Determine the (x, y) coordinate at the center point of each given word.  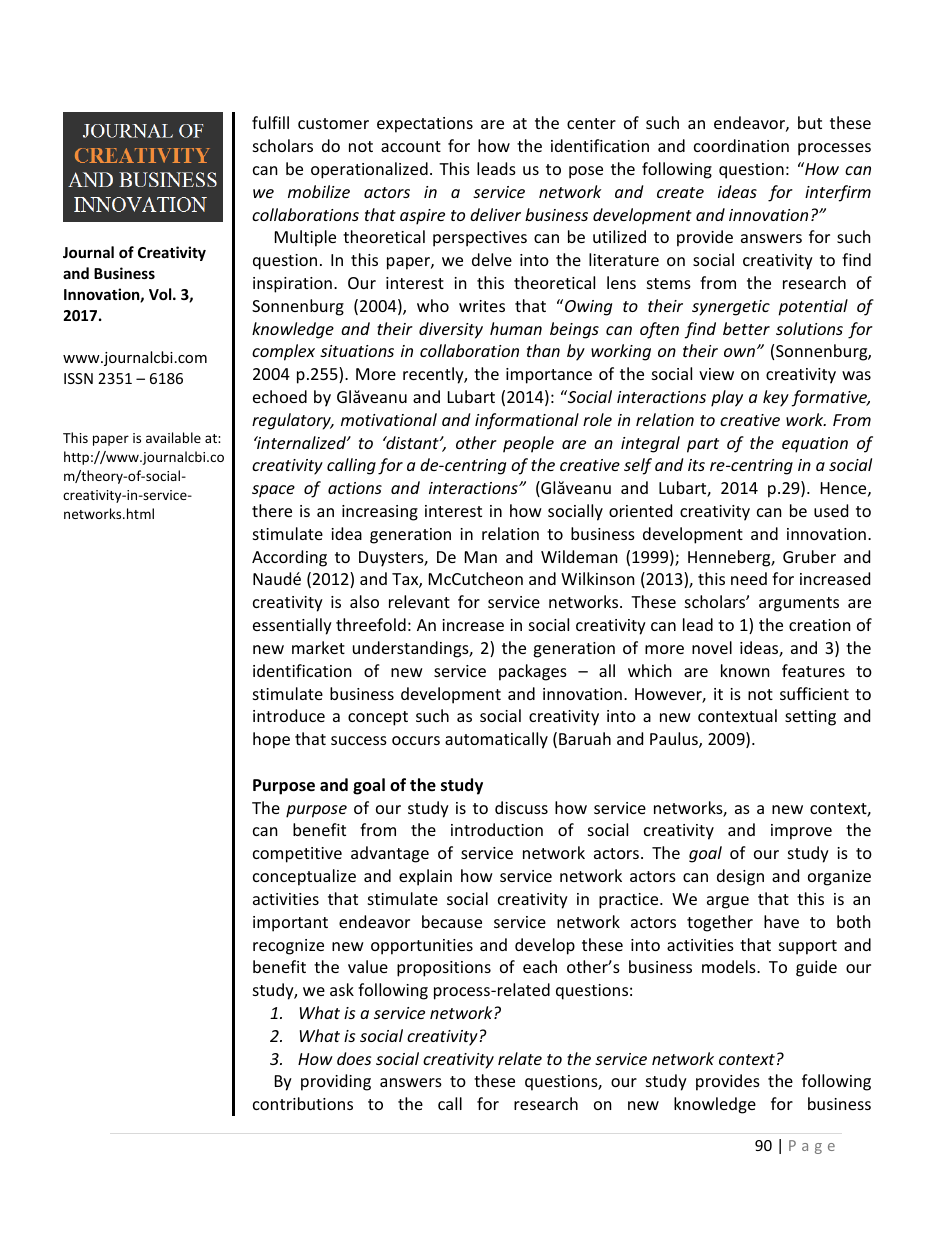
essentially (292, 626)
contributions (303, 1103)
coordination (741, 145)
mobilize (319, 191)
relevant (419, 601)
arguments (799, 604)
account (411, 146)
